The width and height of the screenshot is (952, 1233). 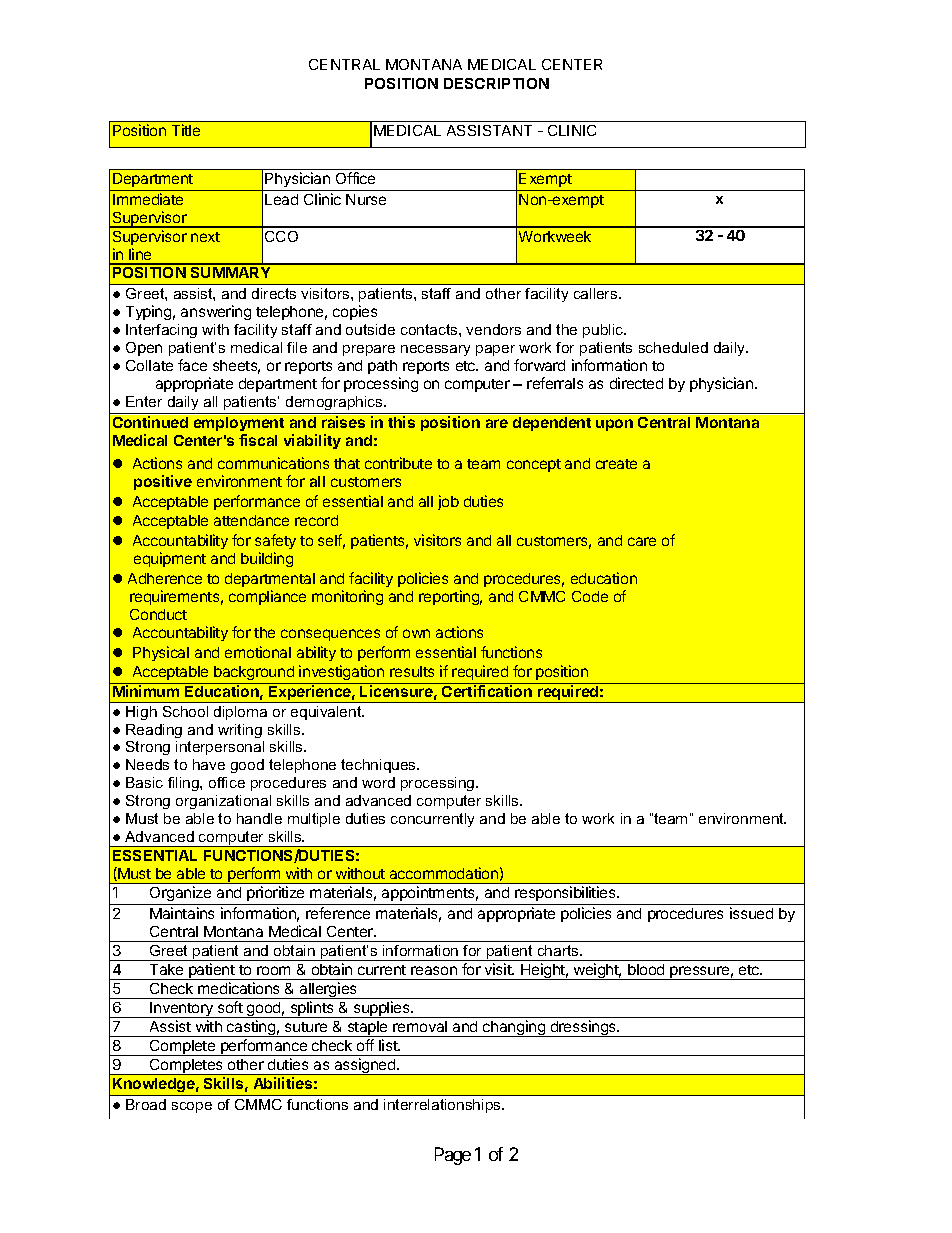 I want to click on issued, so click(x=751, y=913).
